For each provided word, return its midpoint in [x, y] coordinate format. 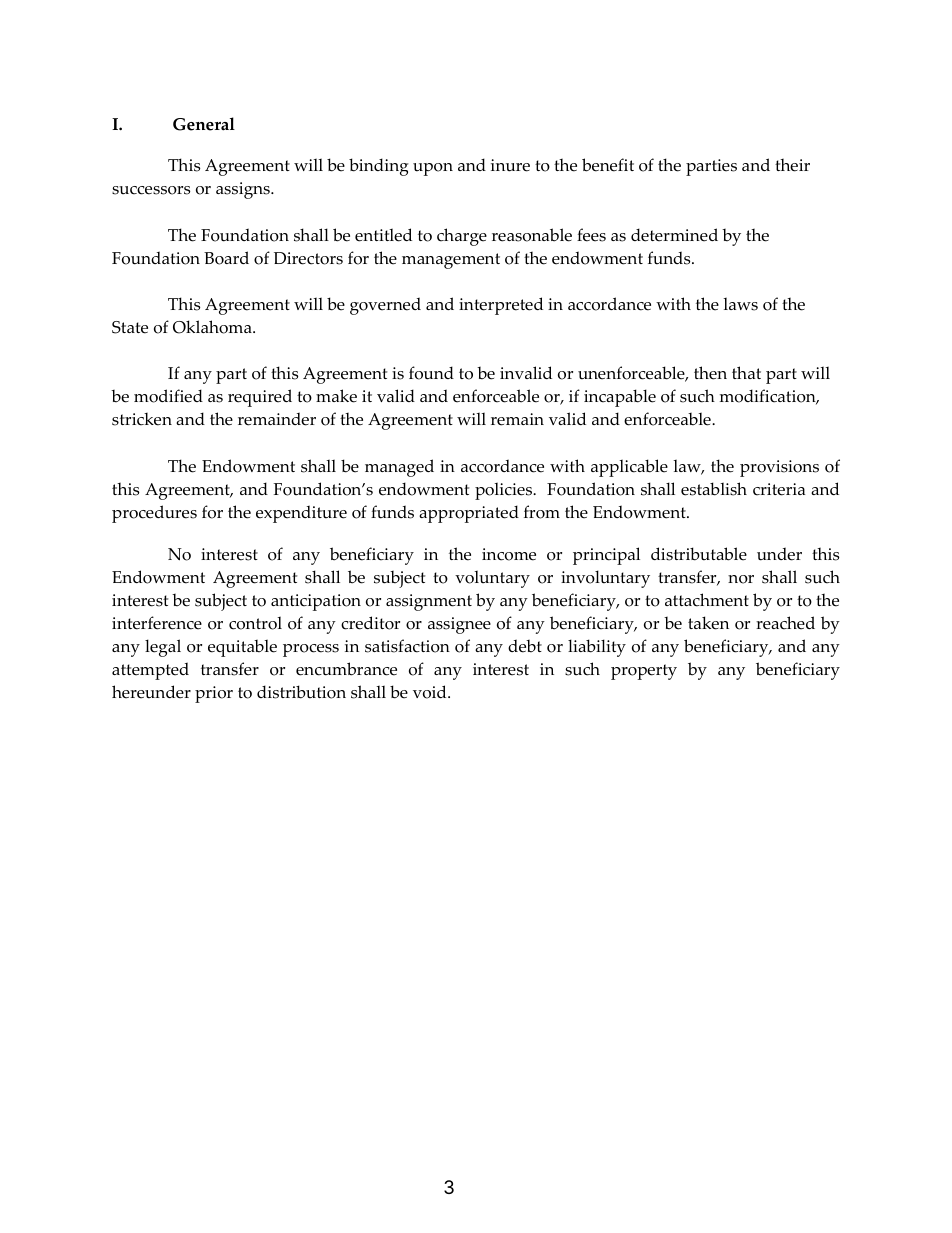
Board [226, 258]
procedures [154, 514]
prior [214, 694]
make [336, 396]
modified [168, 396]
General [204, 124]
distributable [699, 554]
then [710, 373]
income [509, 554]
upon [433, 169]
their [792, 165]
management [451, 261]
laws [740, 304]
